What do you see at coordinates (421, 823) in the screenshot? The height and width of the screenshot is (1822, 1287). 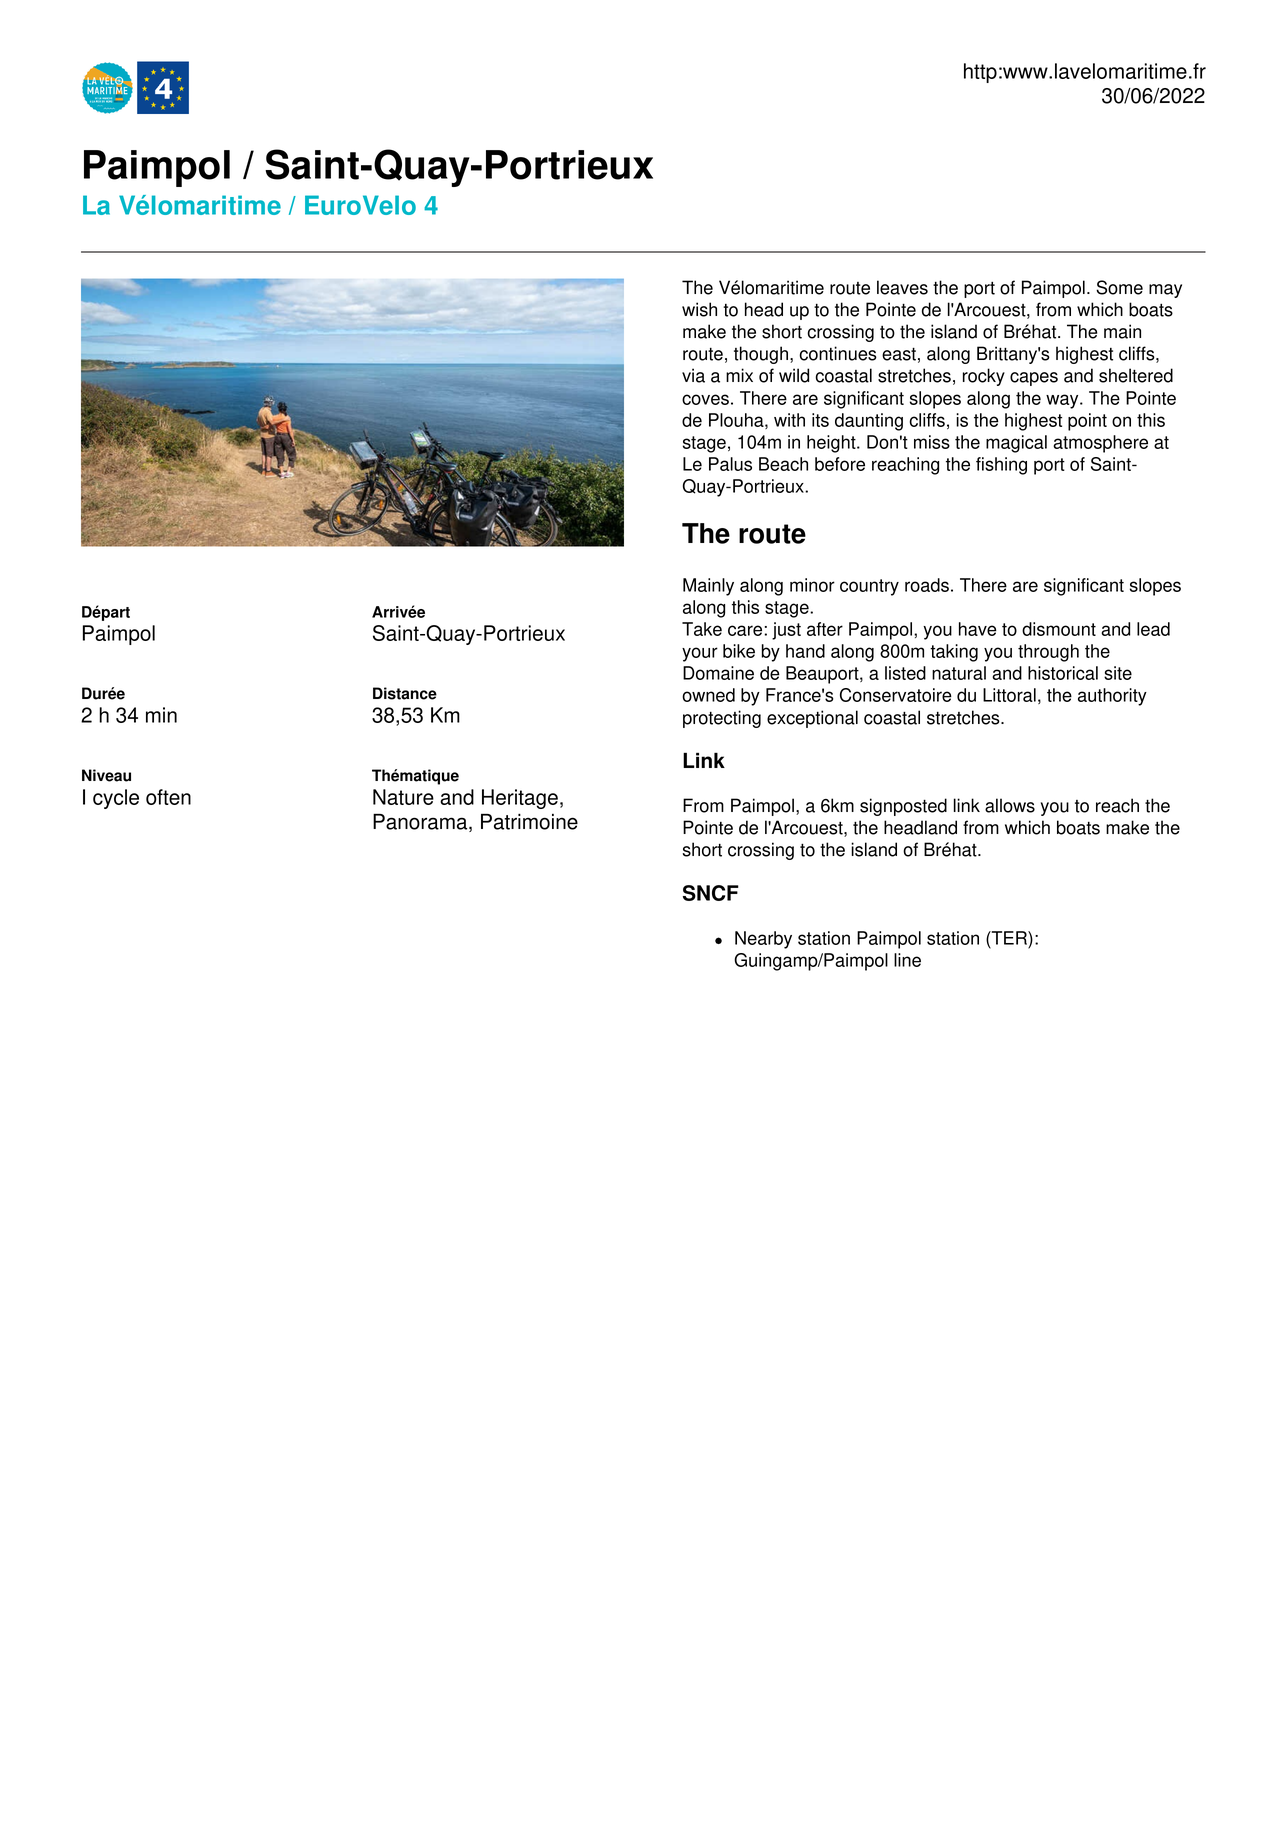 I see `Panorama` at bounding box center [421, 823].
